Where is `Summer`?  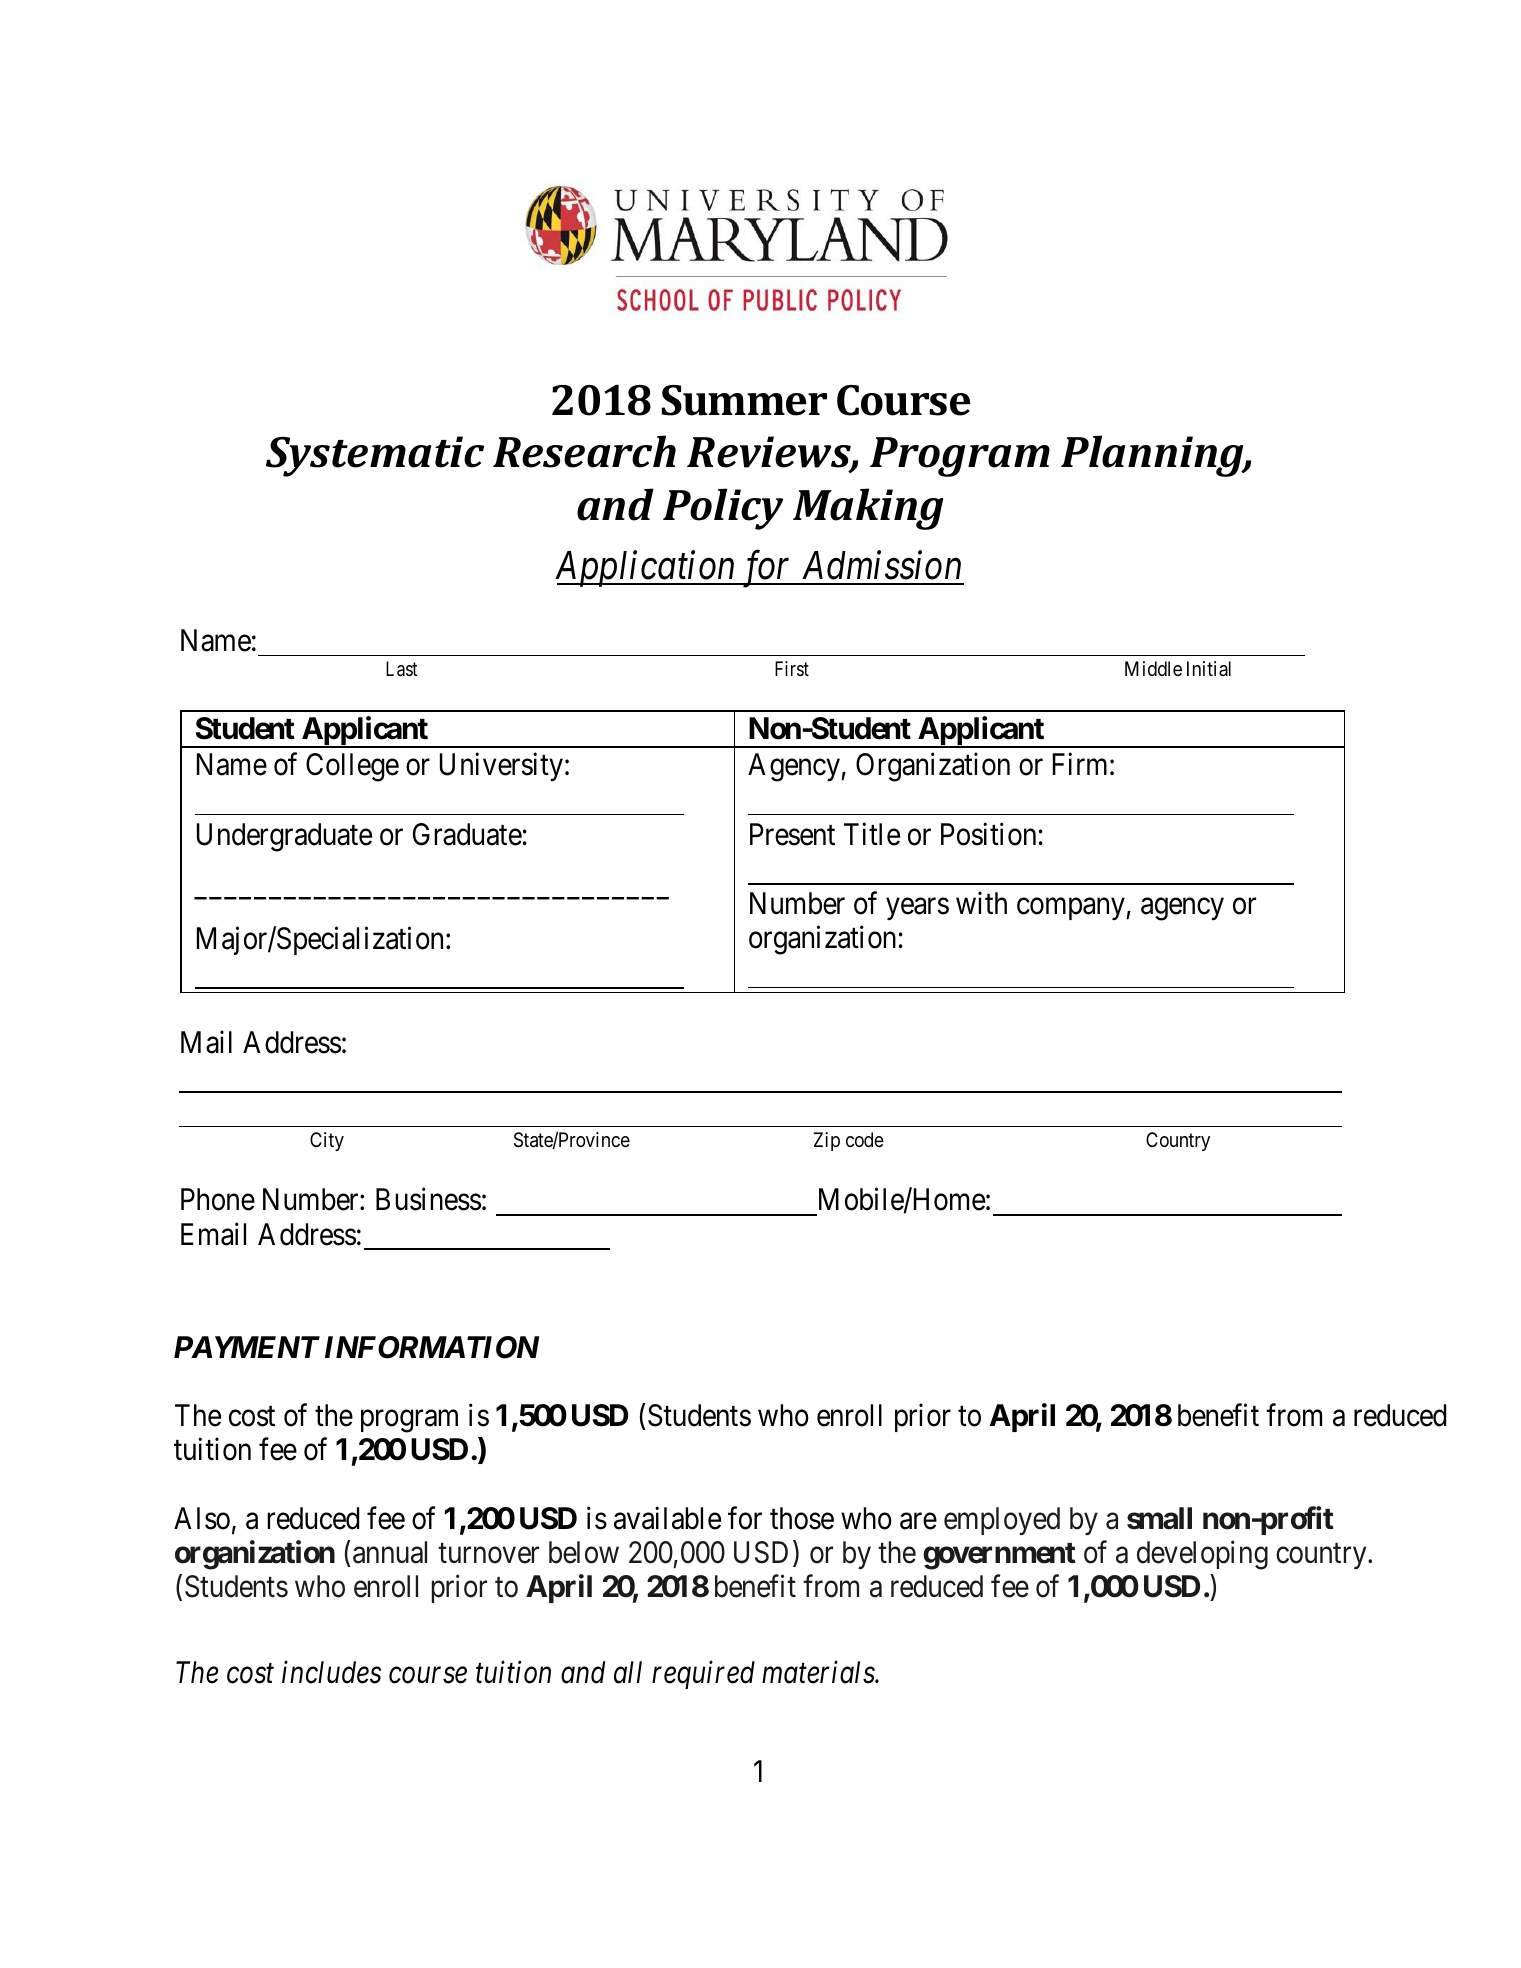 Summer is located at coordinates (744, 400).
